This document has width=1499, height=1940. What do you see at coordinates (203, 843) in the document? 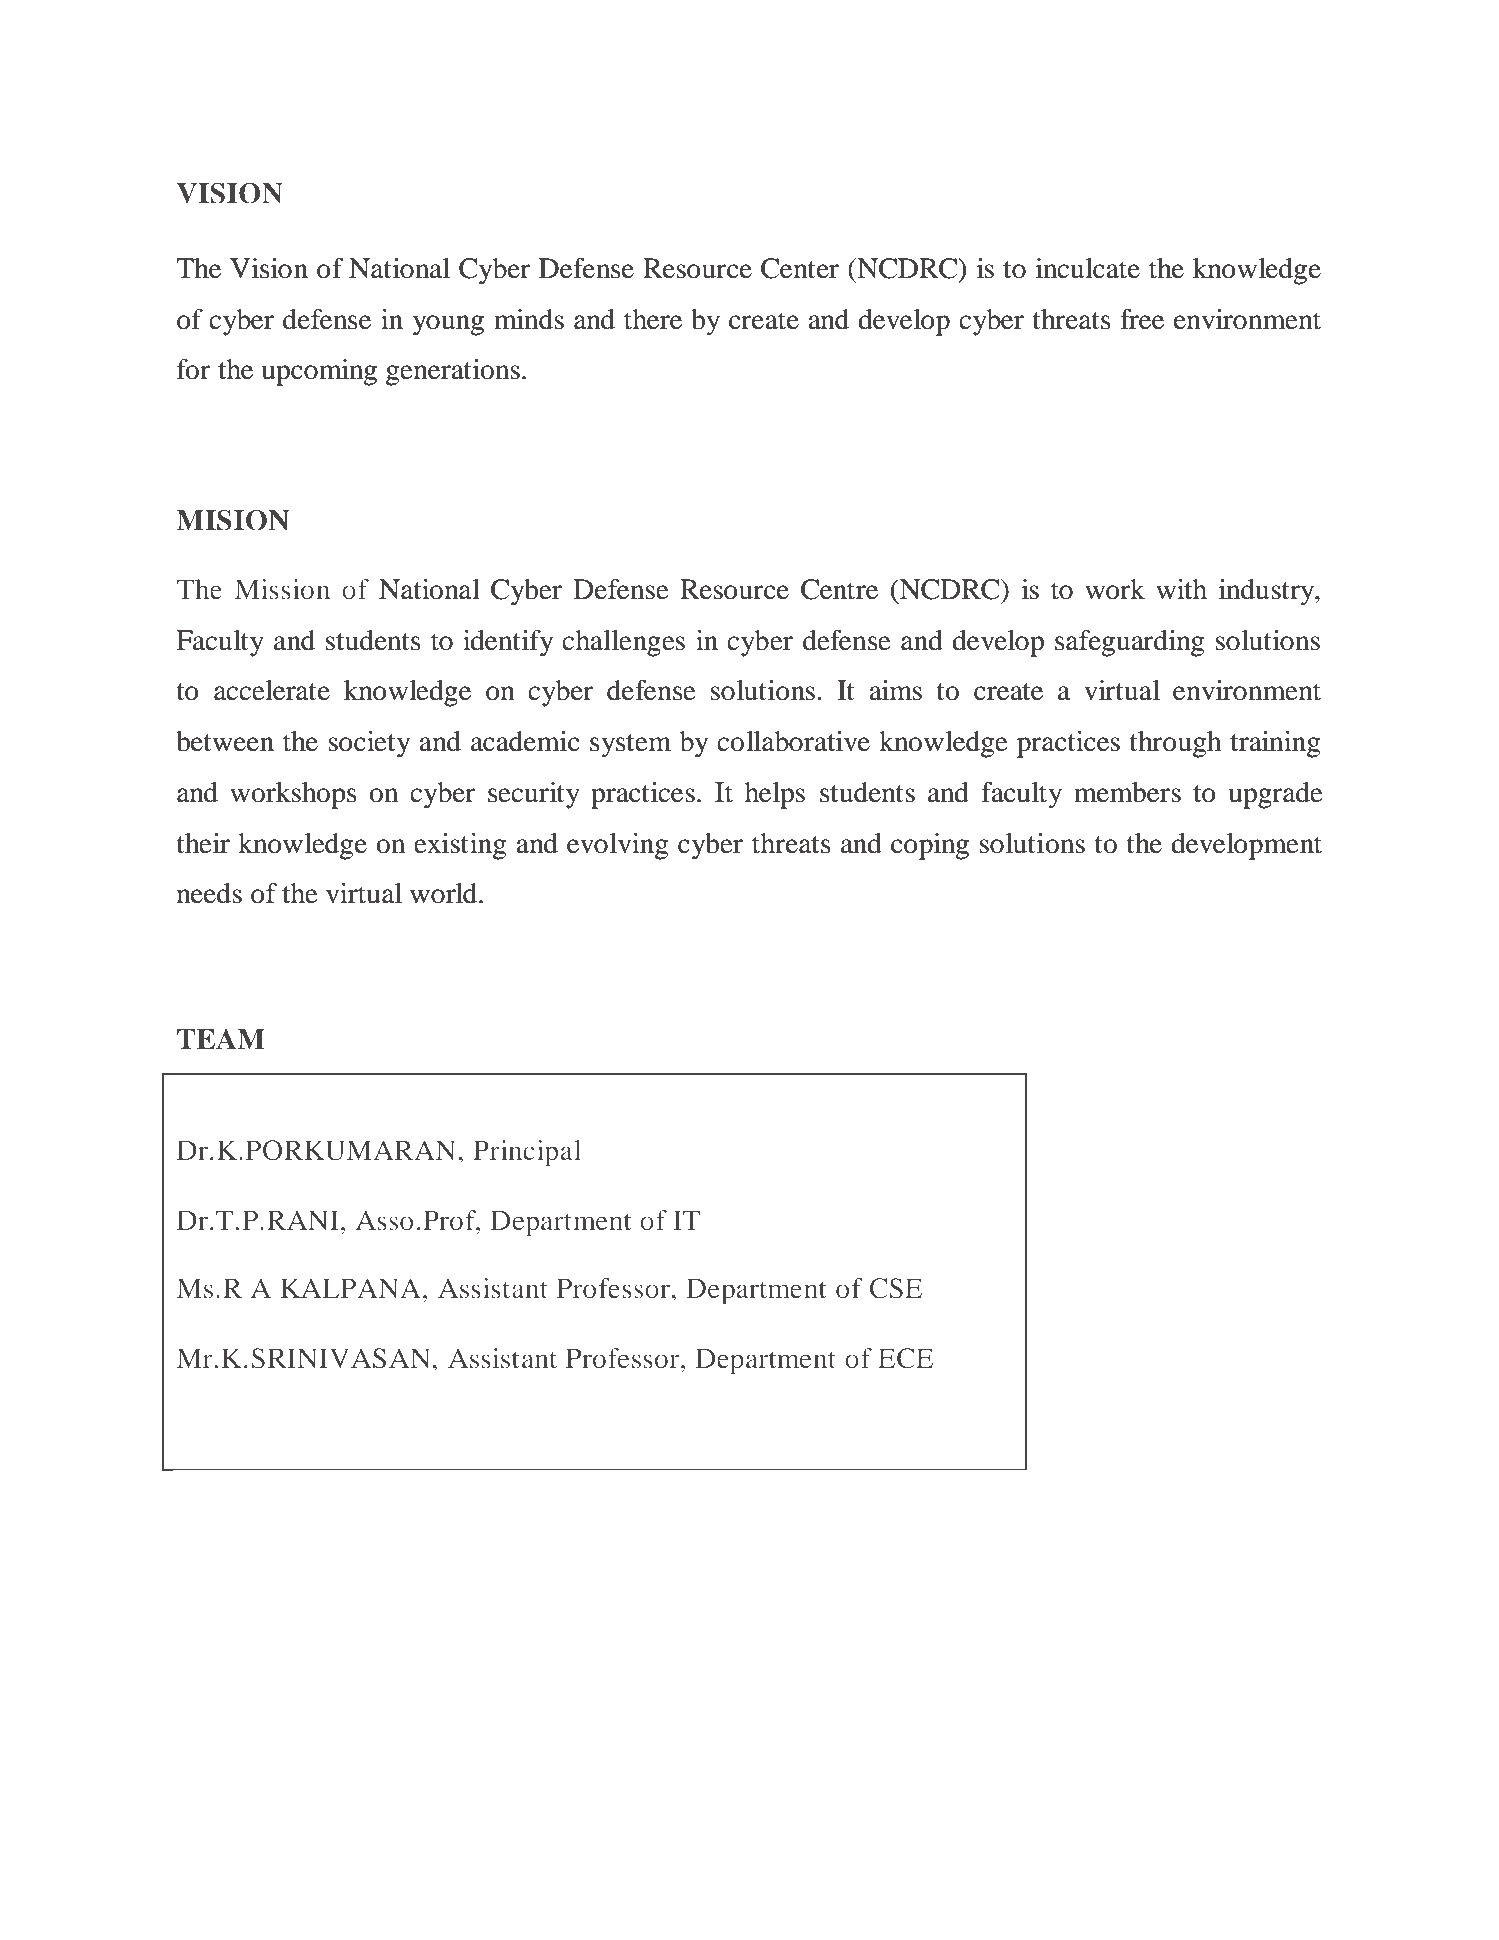
I see `their` at bounding box center [203, 843].
